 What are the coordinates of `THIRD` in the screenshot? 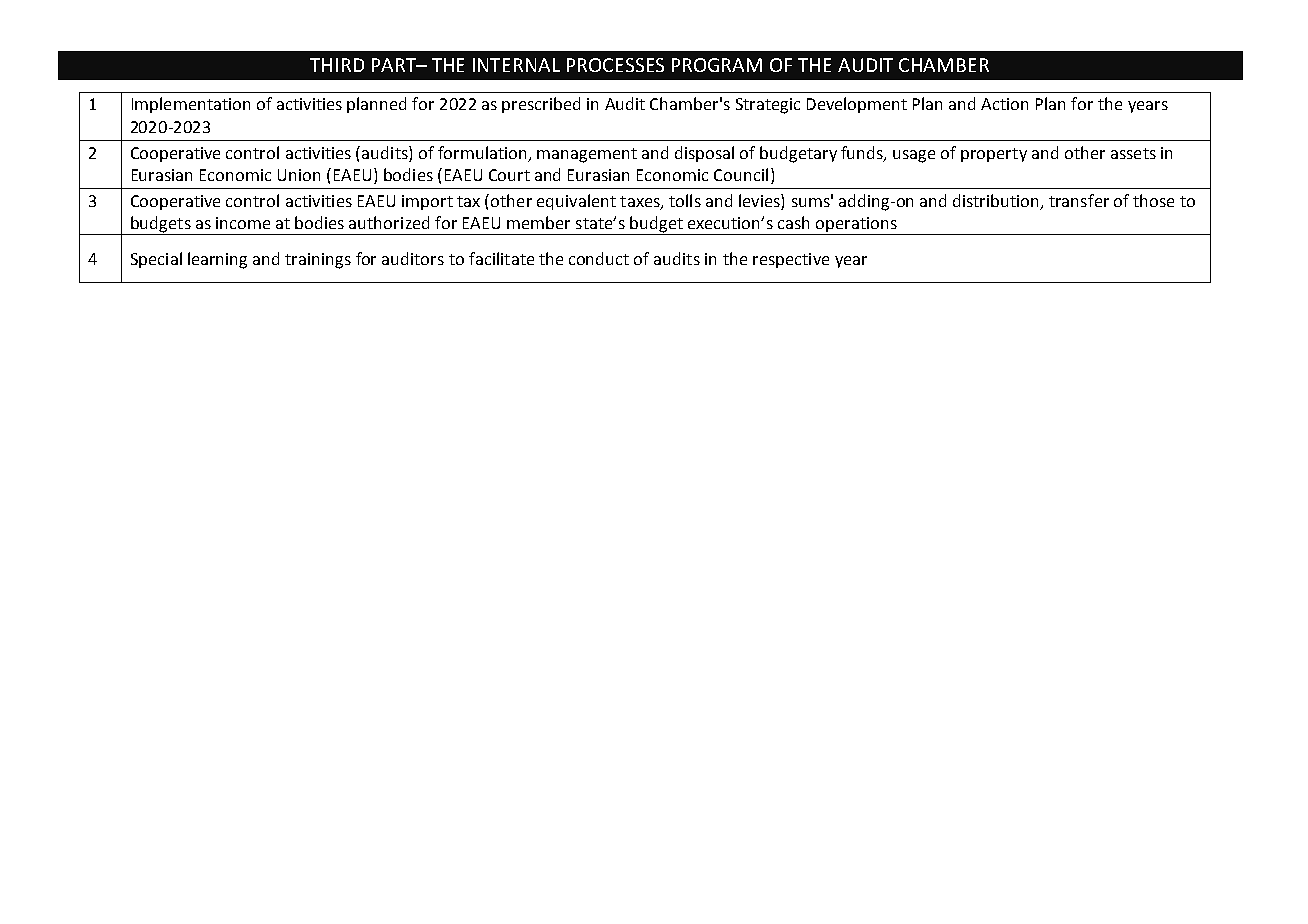 It's located at (337, 65).
